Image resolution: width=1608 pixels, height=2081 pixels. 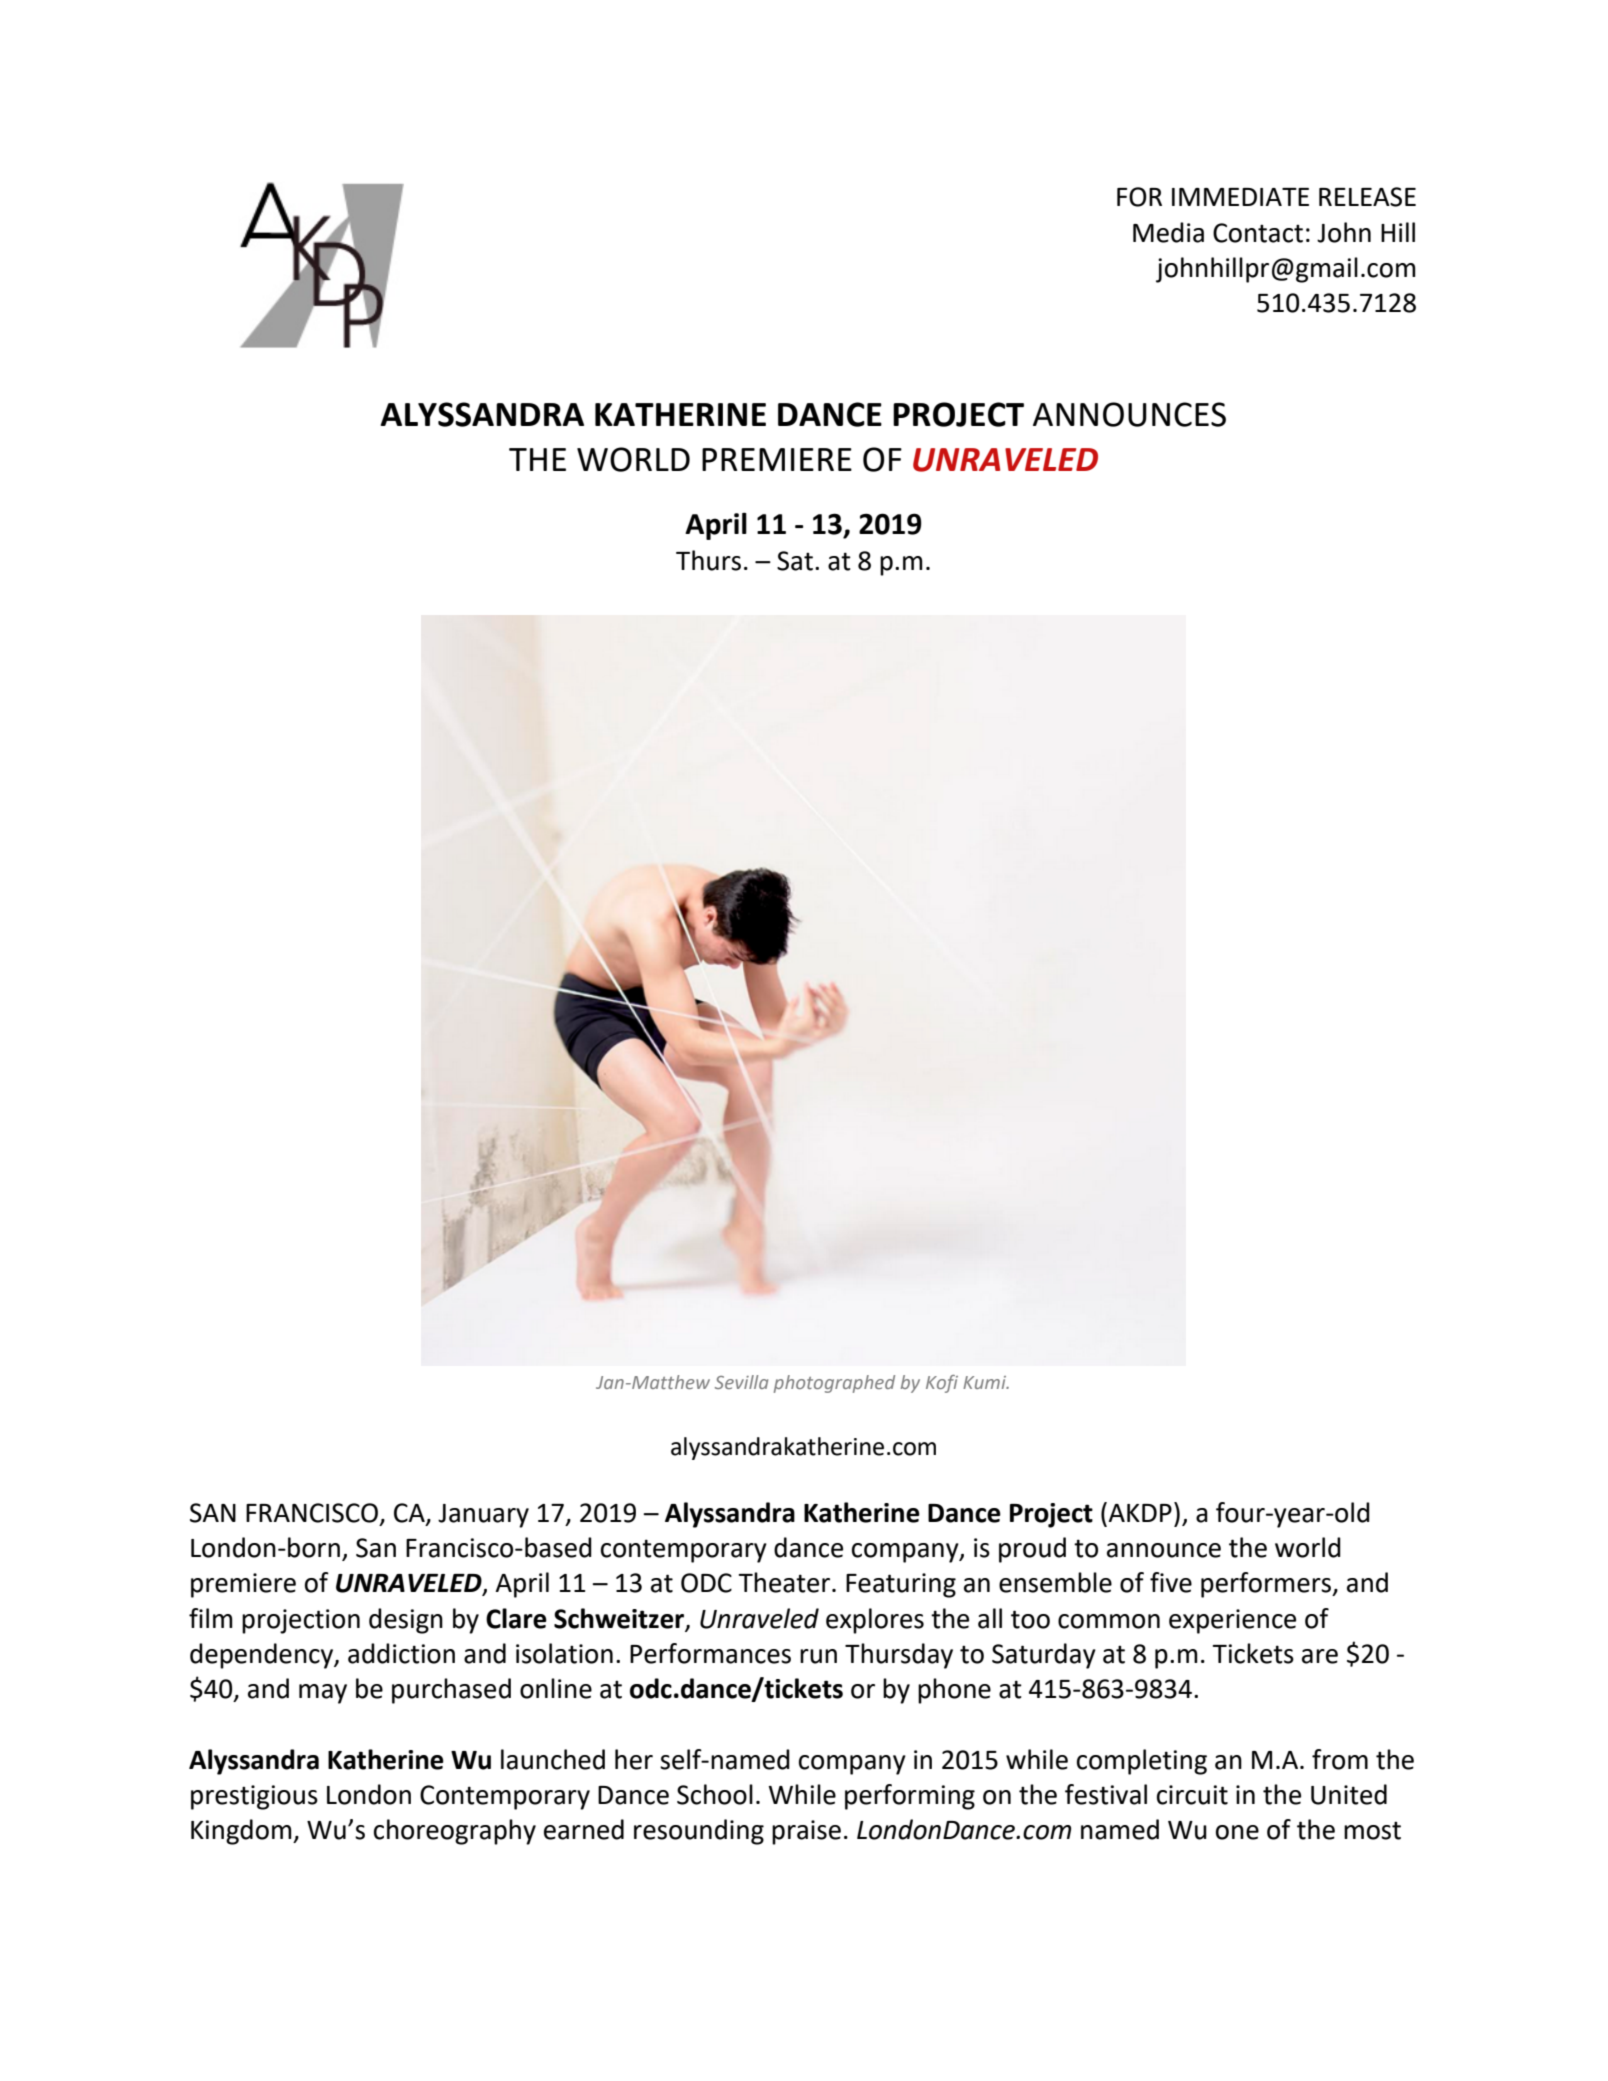 I want to click on proud, so click(x=1032, y=1550).
